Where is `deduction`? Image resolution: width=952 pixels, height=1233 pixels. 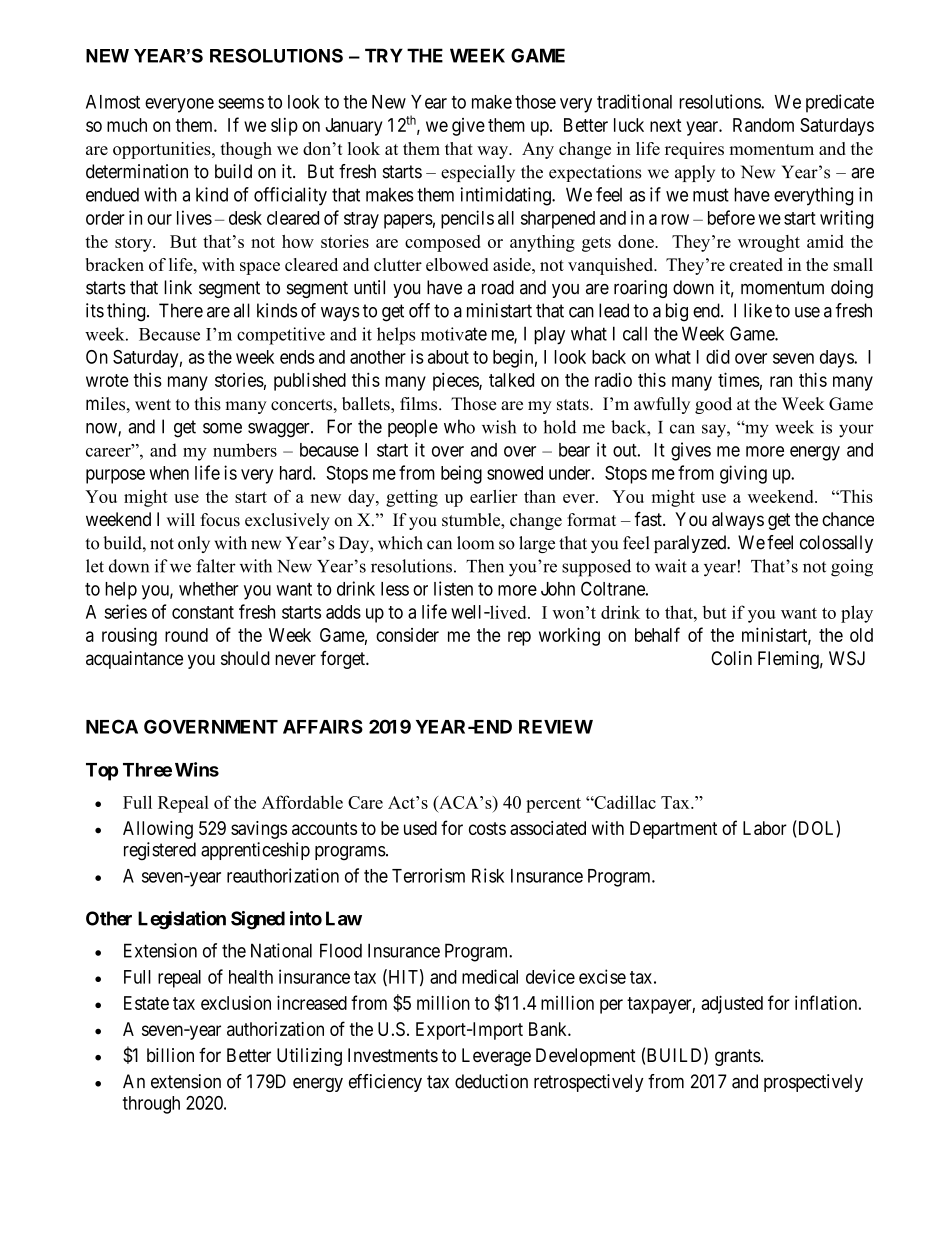
deduction is located at coordinates (491, 1081).
